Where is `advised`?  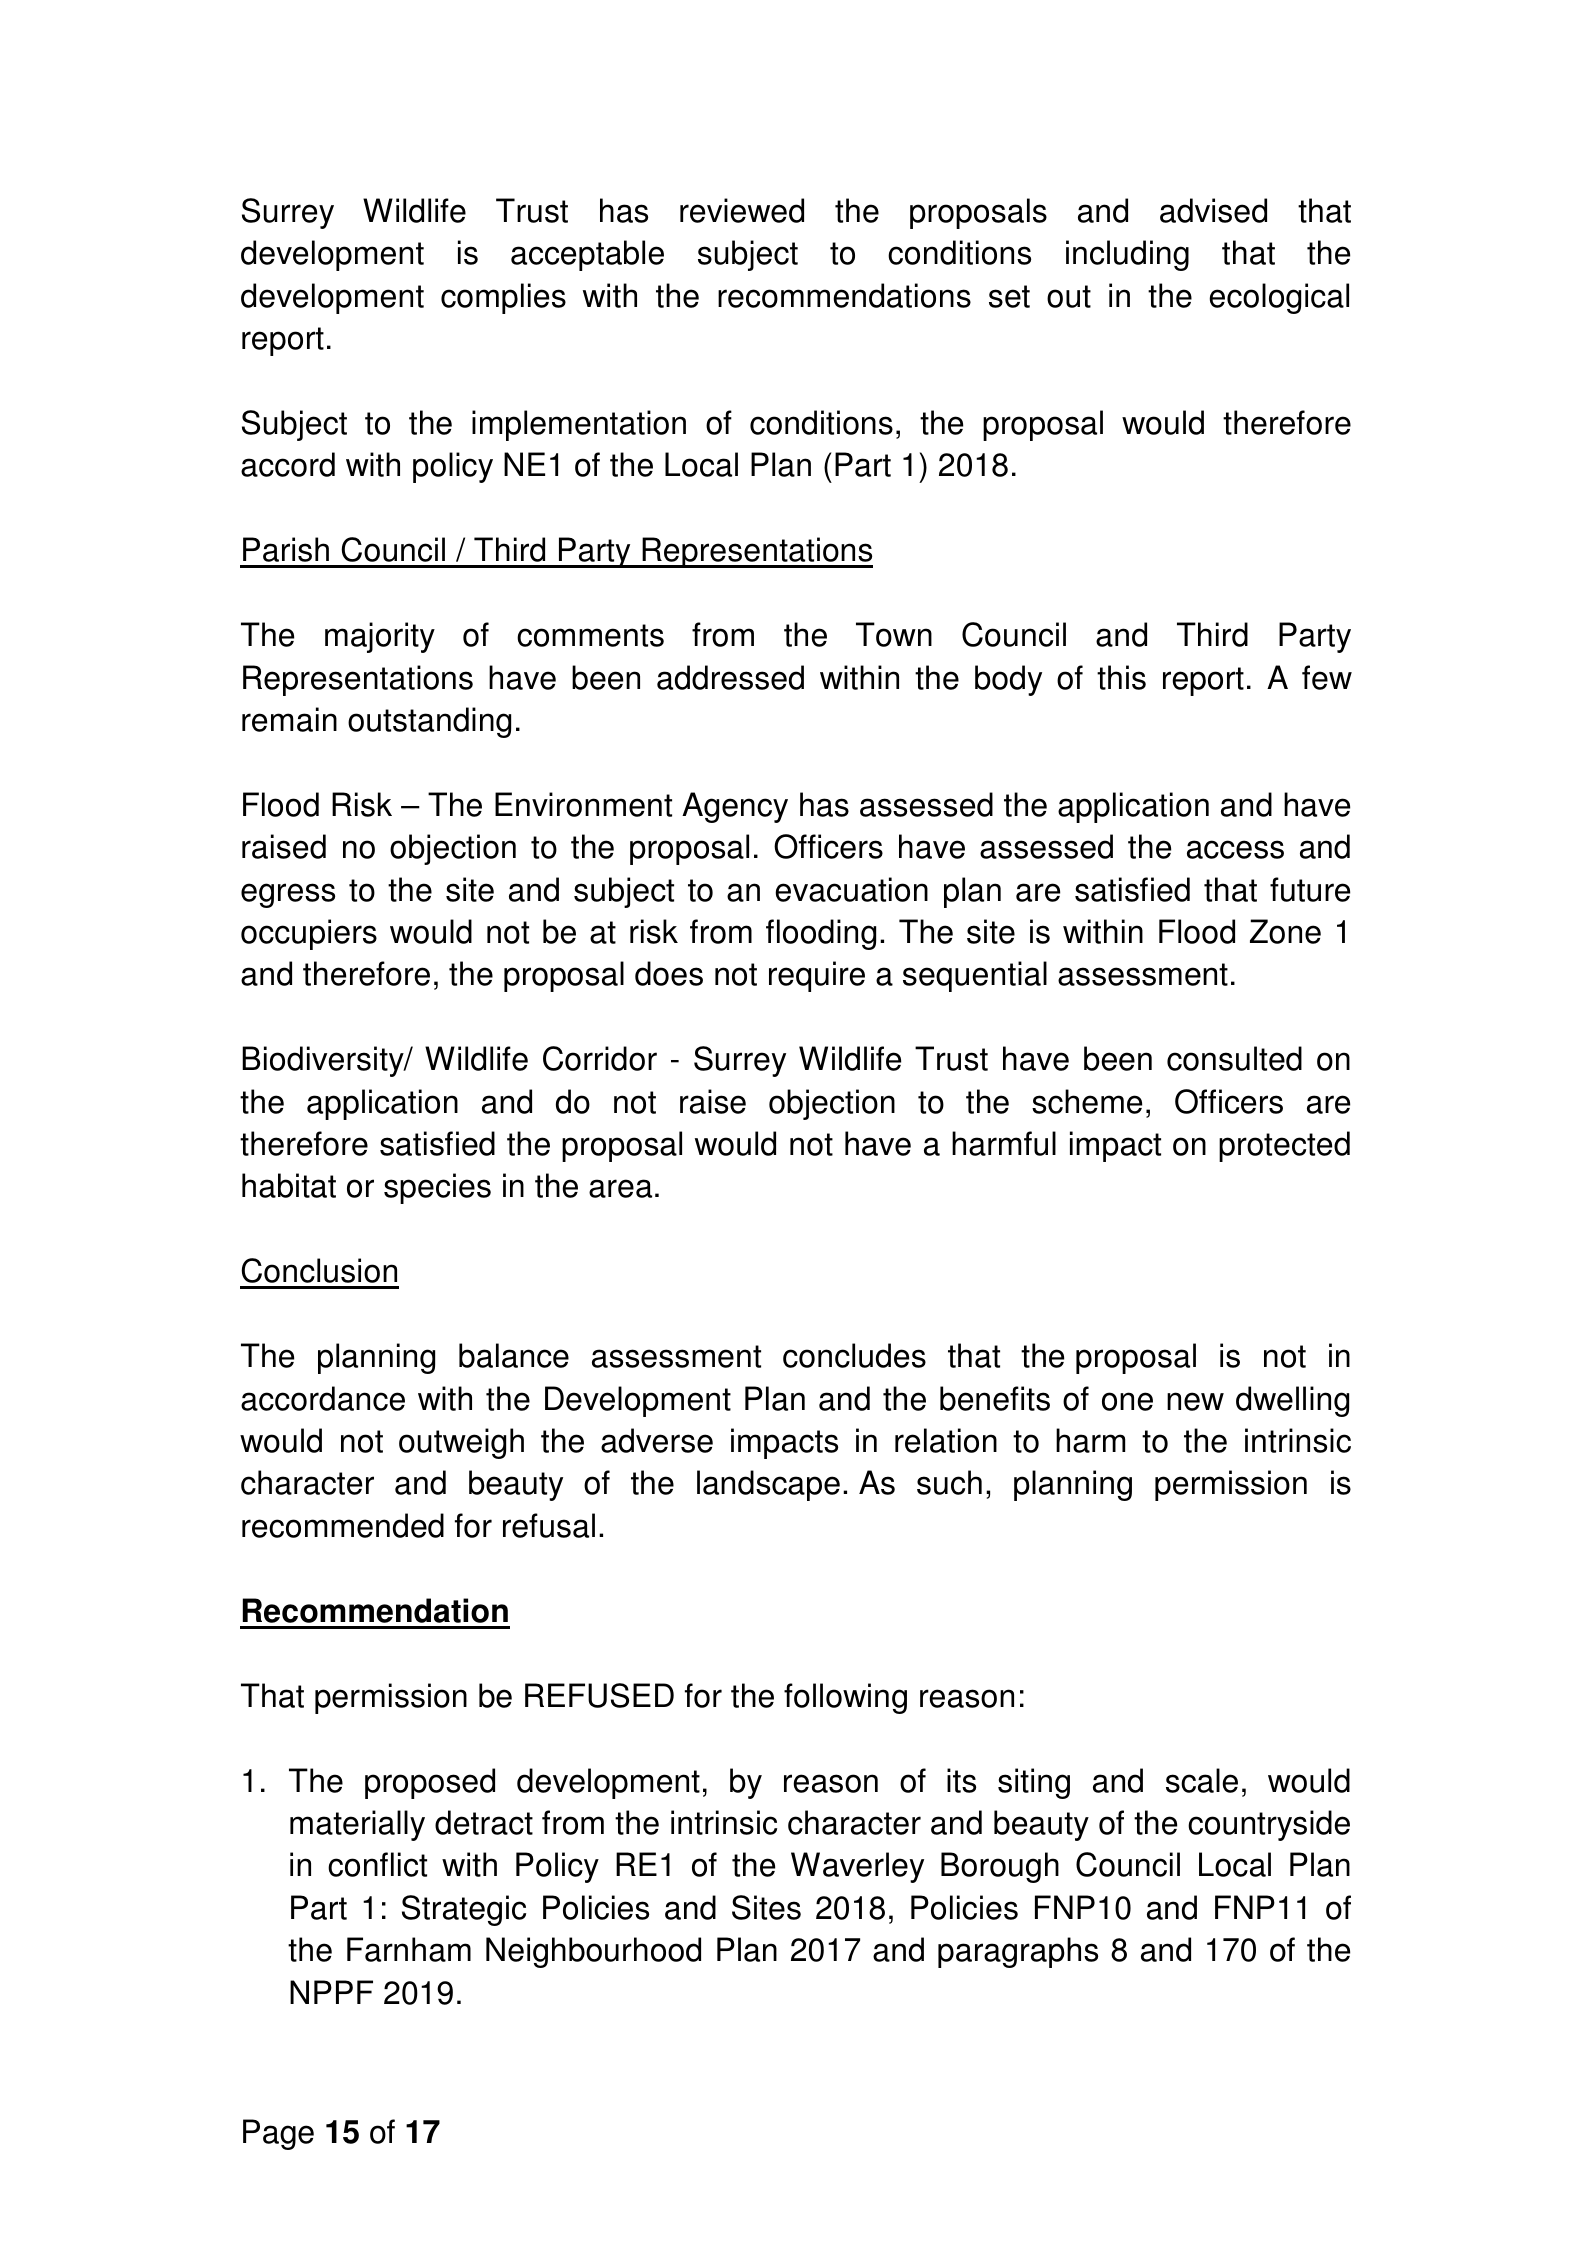
advised is located at coordinates (1213, 210).
